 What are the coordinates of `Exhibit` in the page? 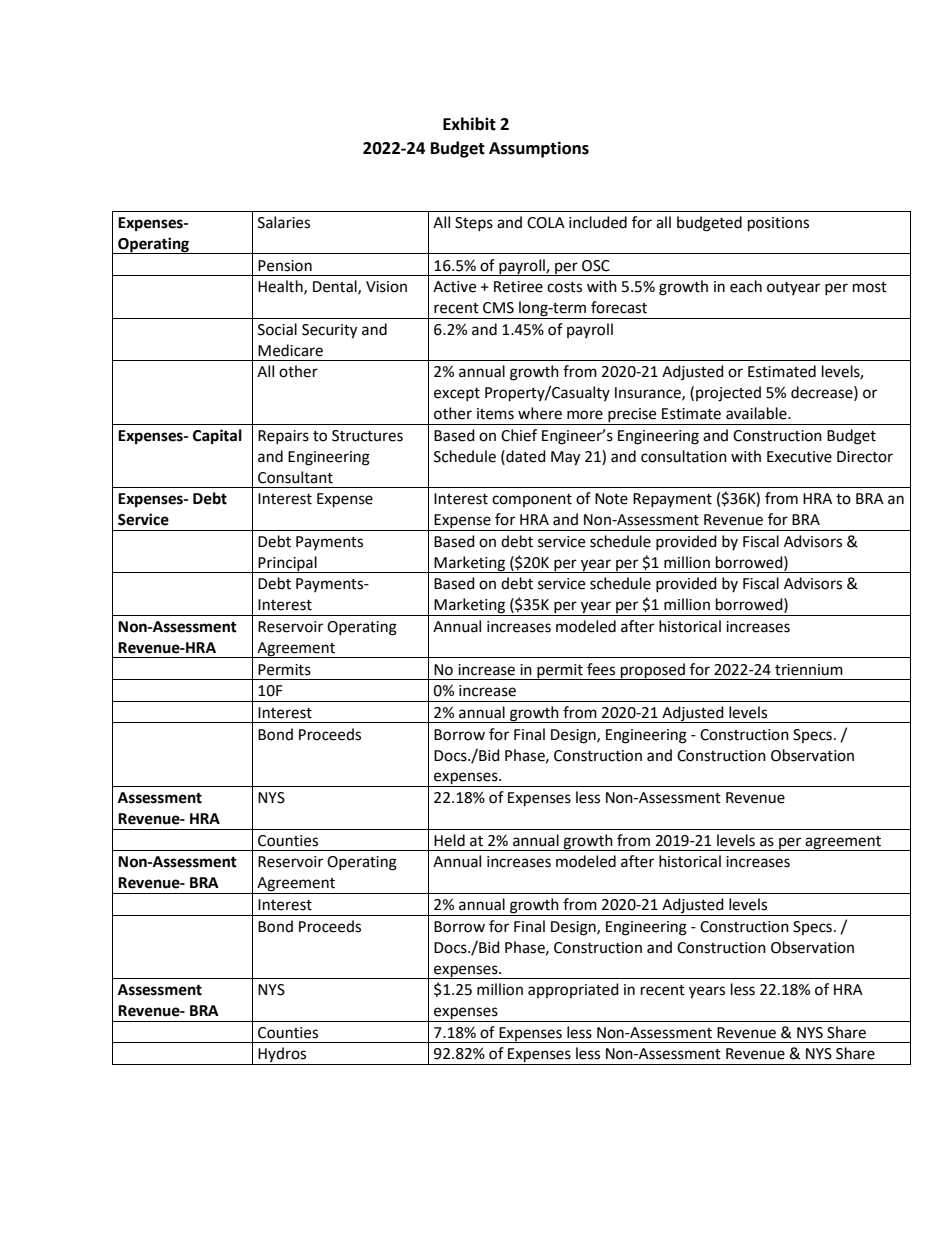 It's located at (469, 124).
